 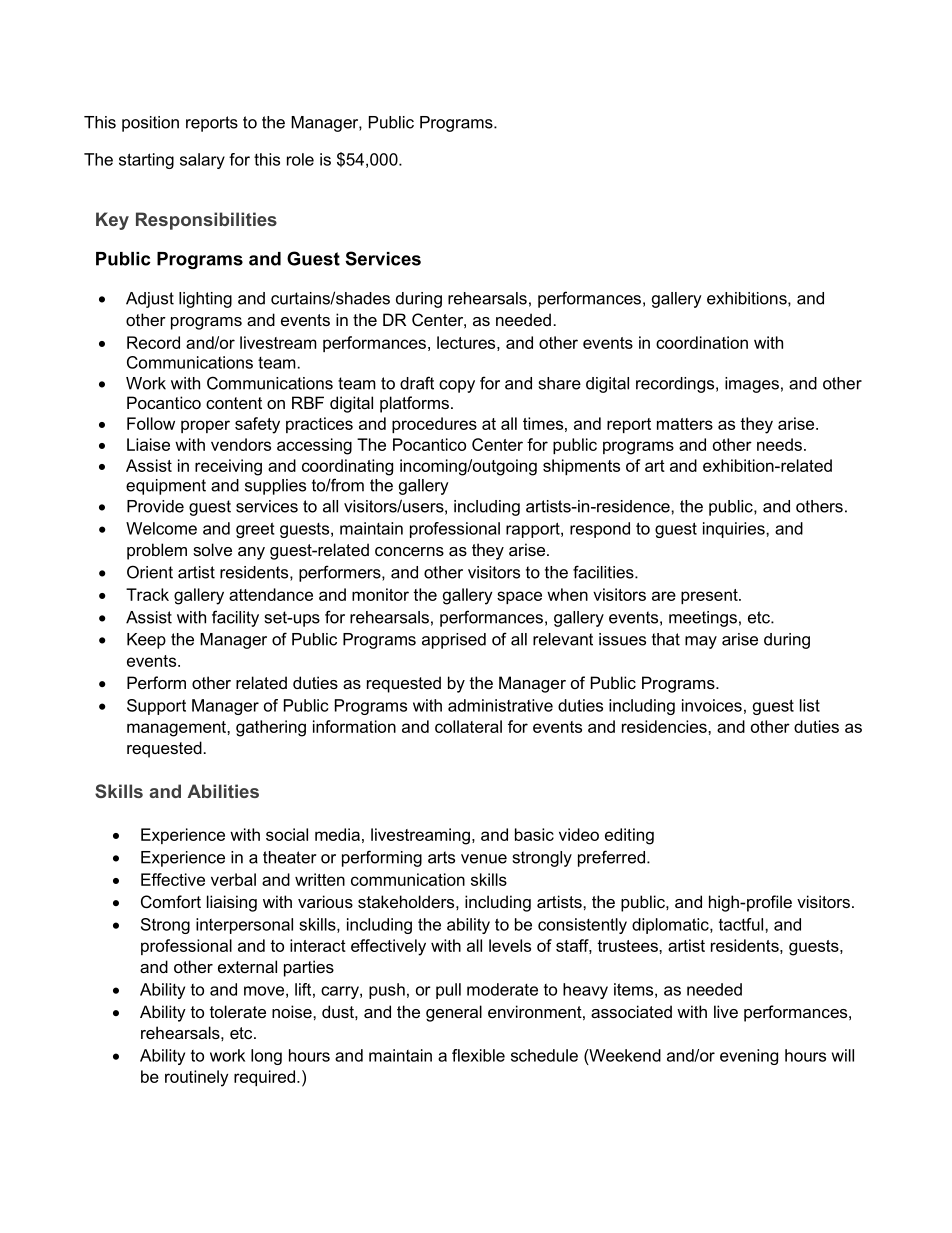 I want to click on salary, so click(x=202, y=161).
